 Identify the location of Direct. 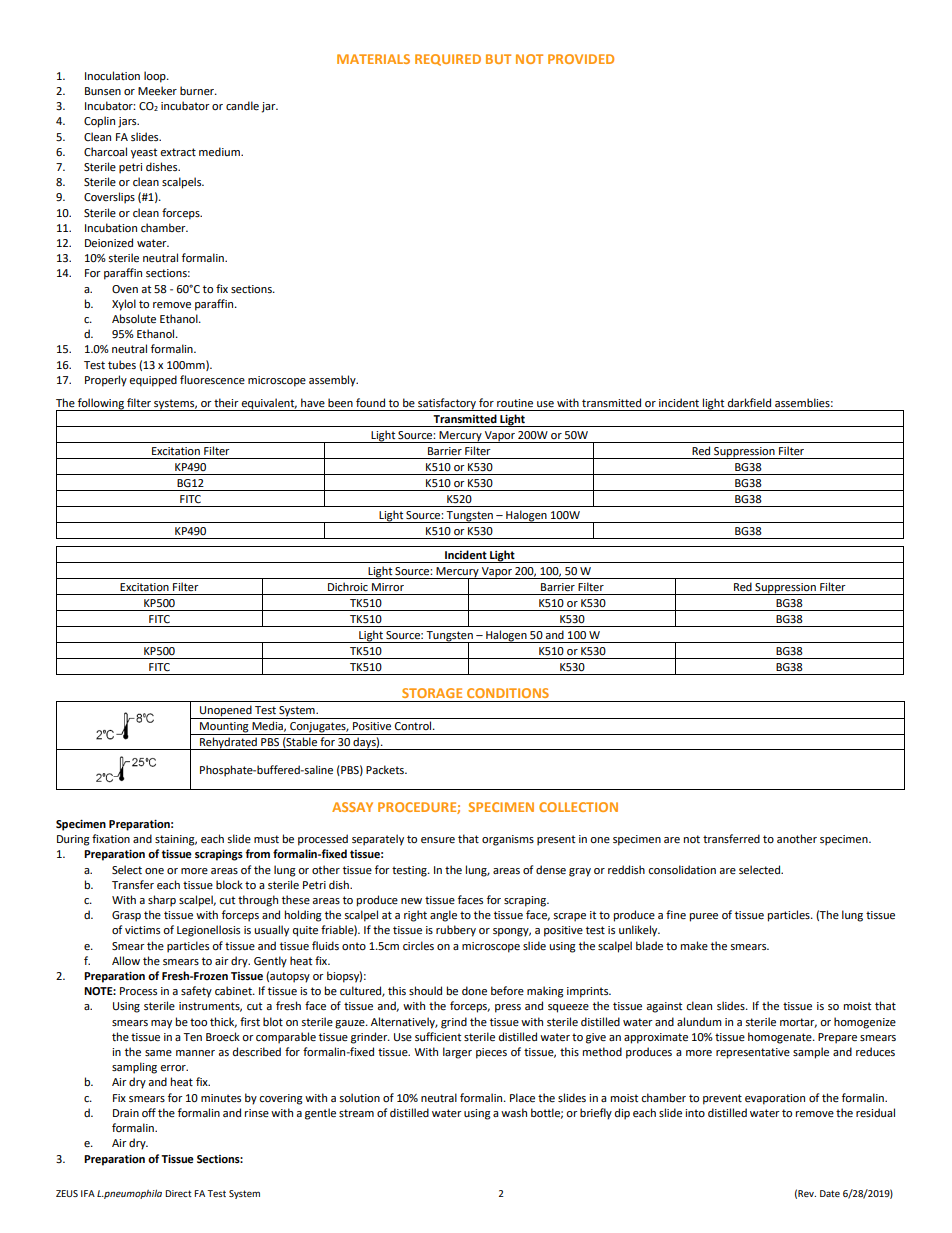
(178, 1193).
